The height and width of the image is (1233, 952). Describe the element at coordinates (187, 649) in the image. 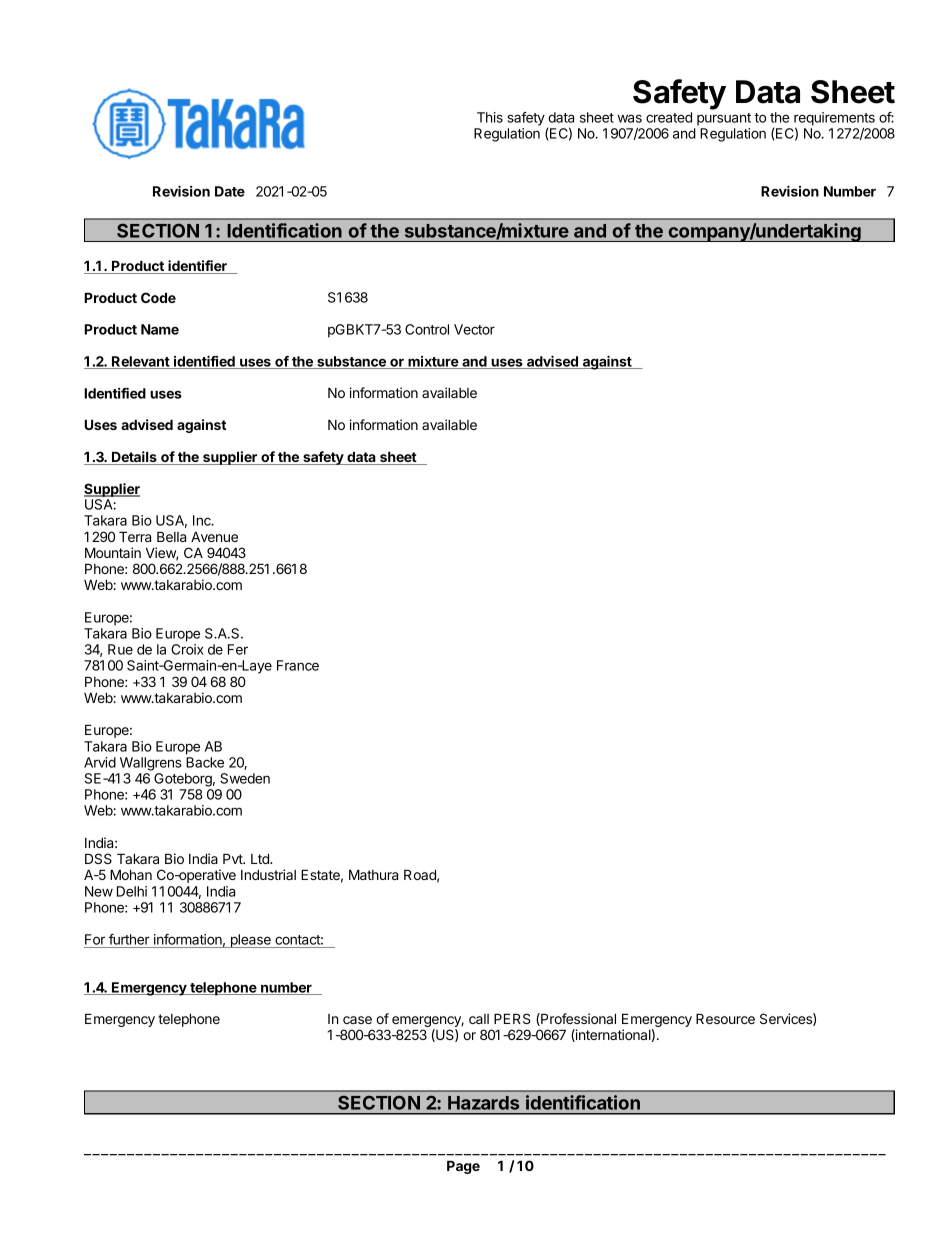

I see `Croix` at that location.
